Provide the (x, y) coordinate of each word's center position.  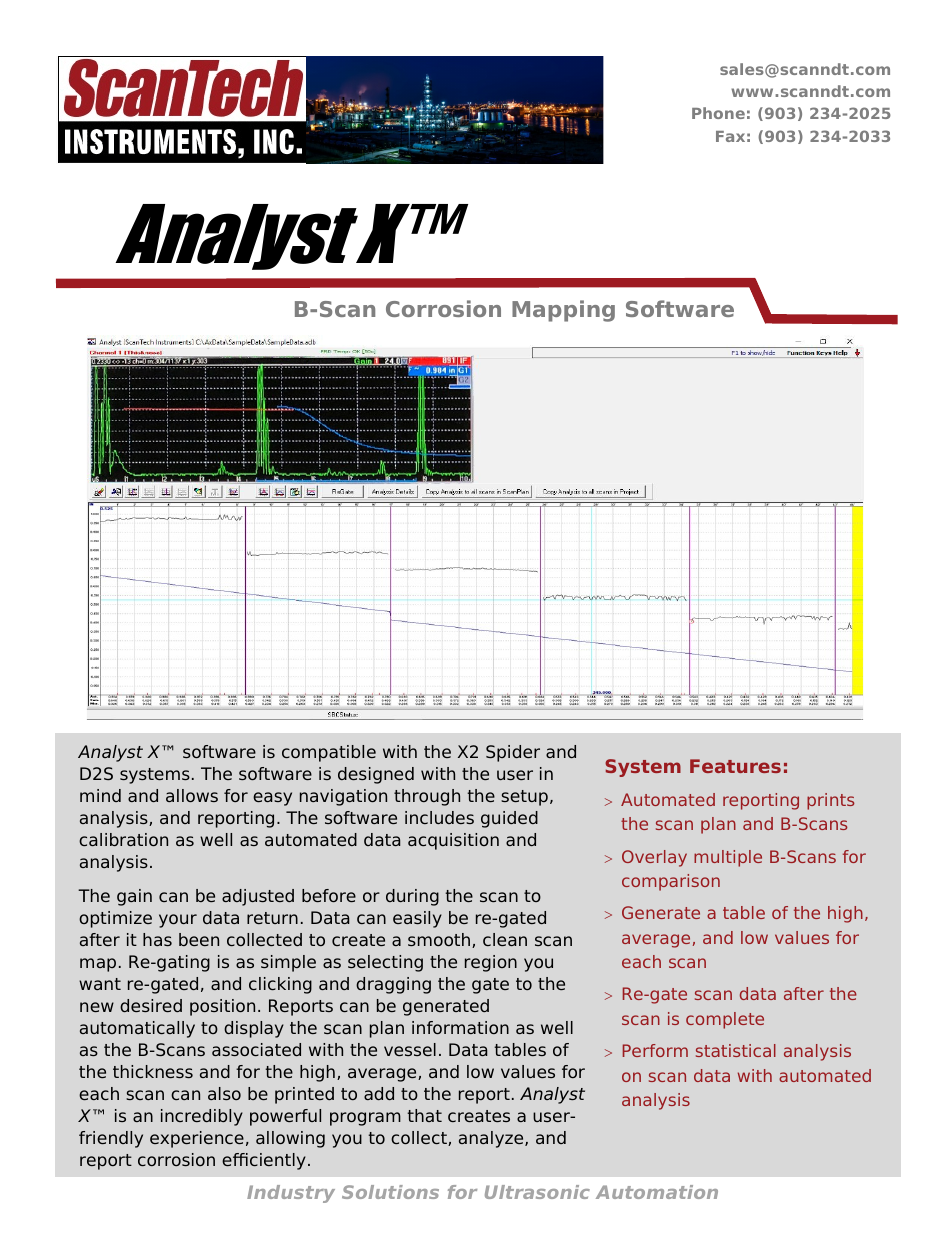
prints (830, 801)
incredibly (202, 1117)
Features (735, 766)
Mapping (563, 311)
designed (376, 775)
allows (192, 795)
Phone (718, 113)
